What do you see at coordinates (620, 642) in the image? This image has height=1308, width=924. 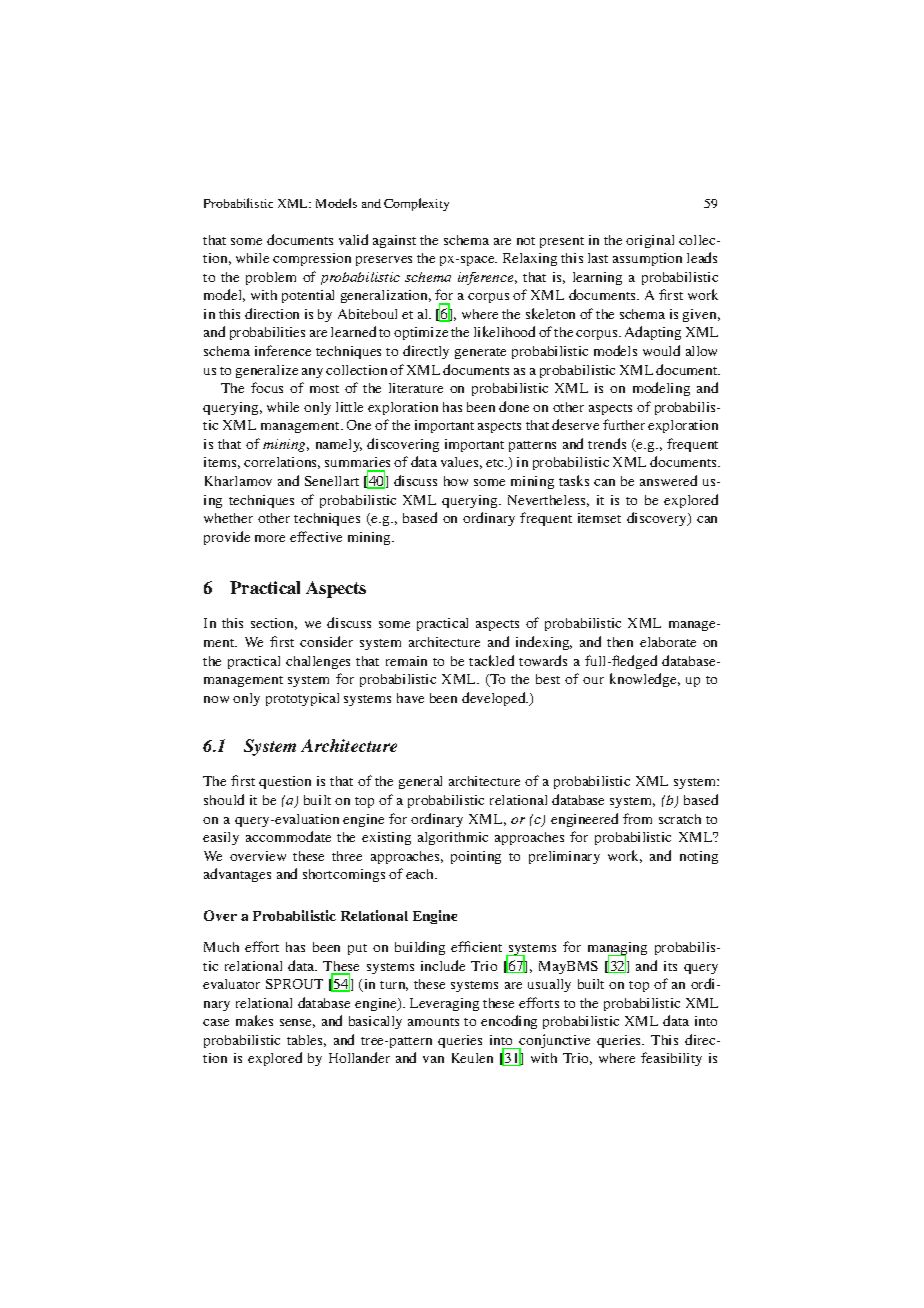 I see `then` at bounding box center [620, 642].
